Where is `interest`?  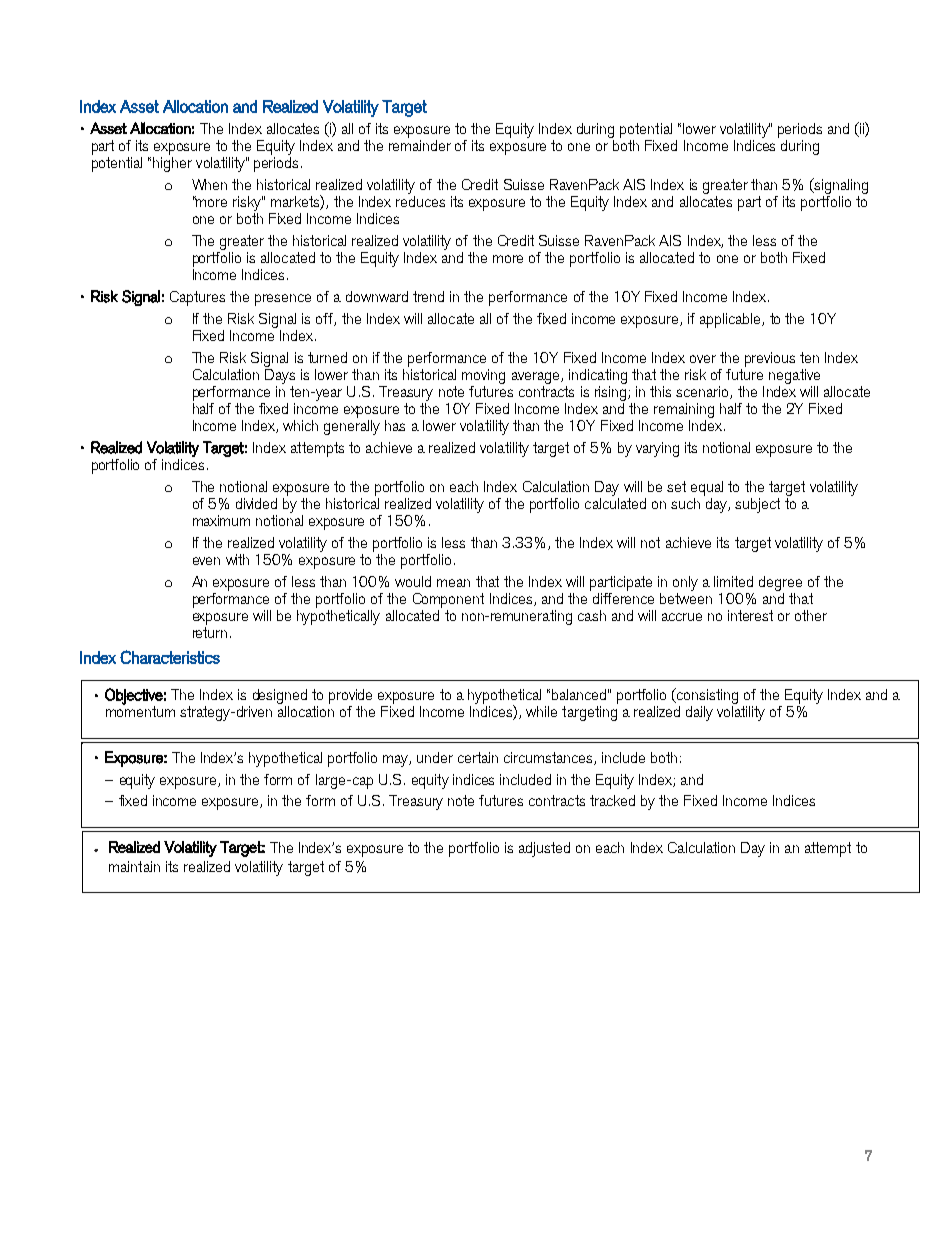
interest is located at coordinates (750, 615).
